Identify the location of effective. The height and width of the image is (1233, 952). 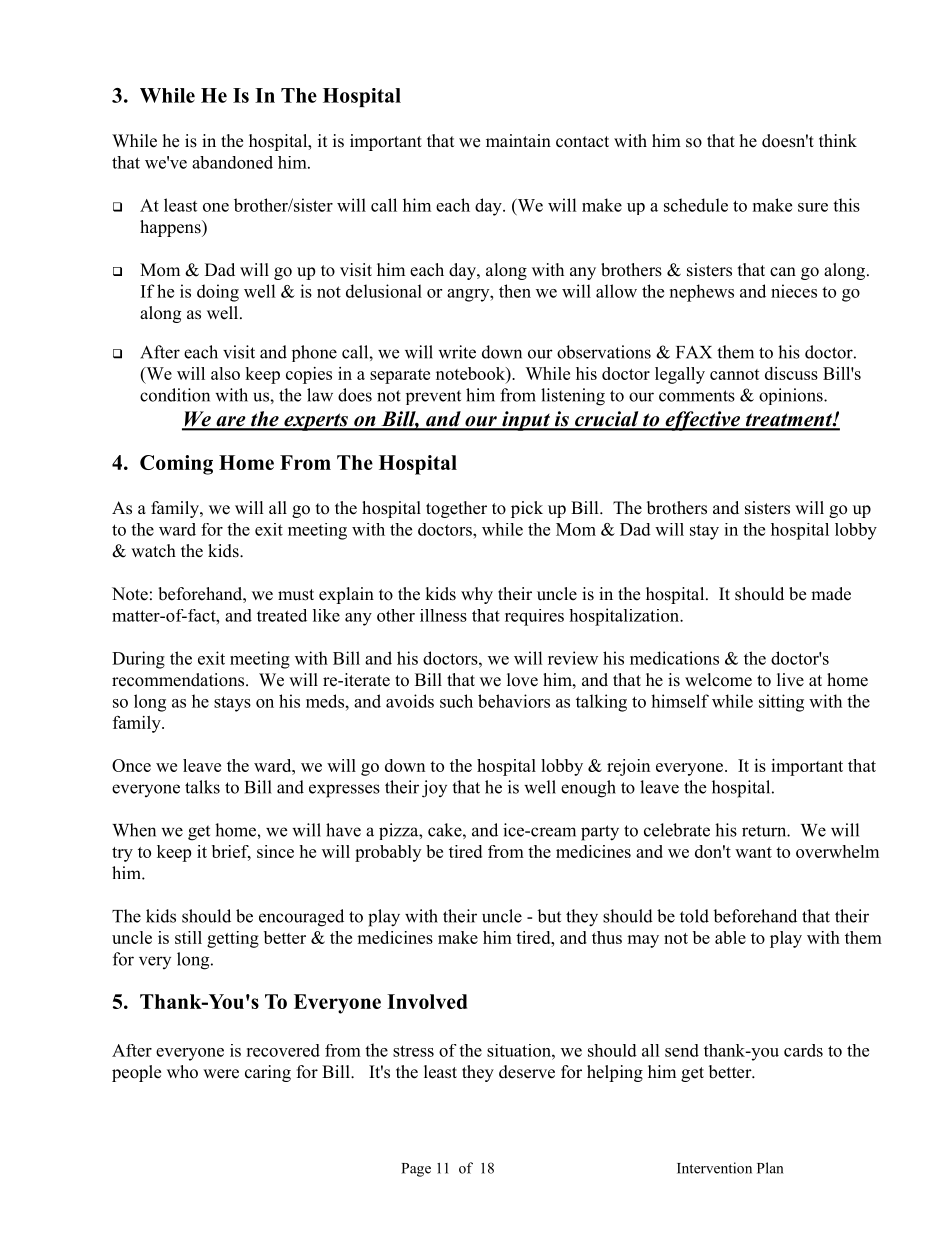
(703, 421).
